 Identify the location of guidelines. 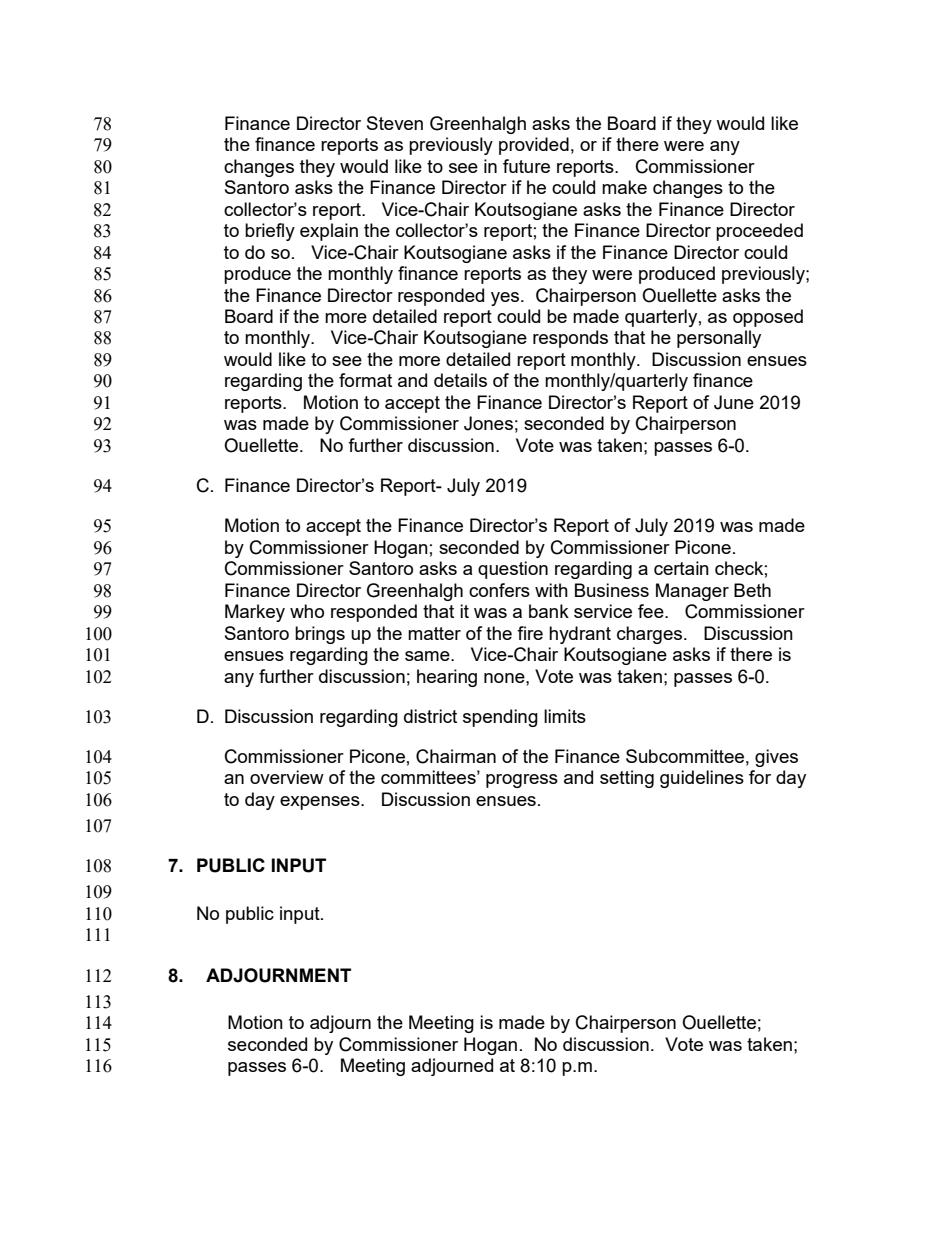
(702, 779).
